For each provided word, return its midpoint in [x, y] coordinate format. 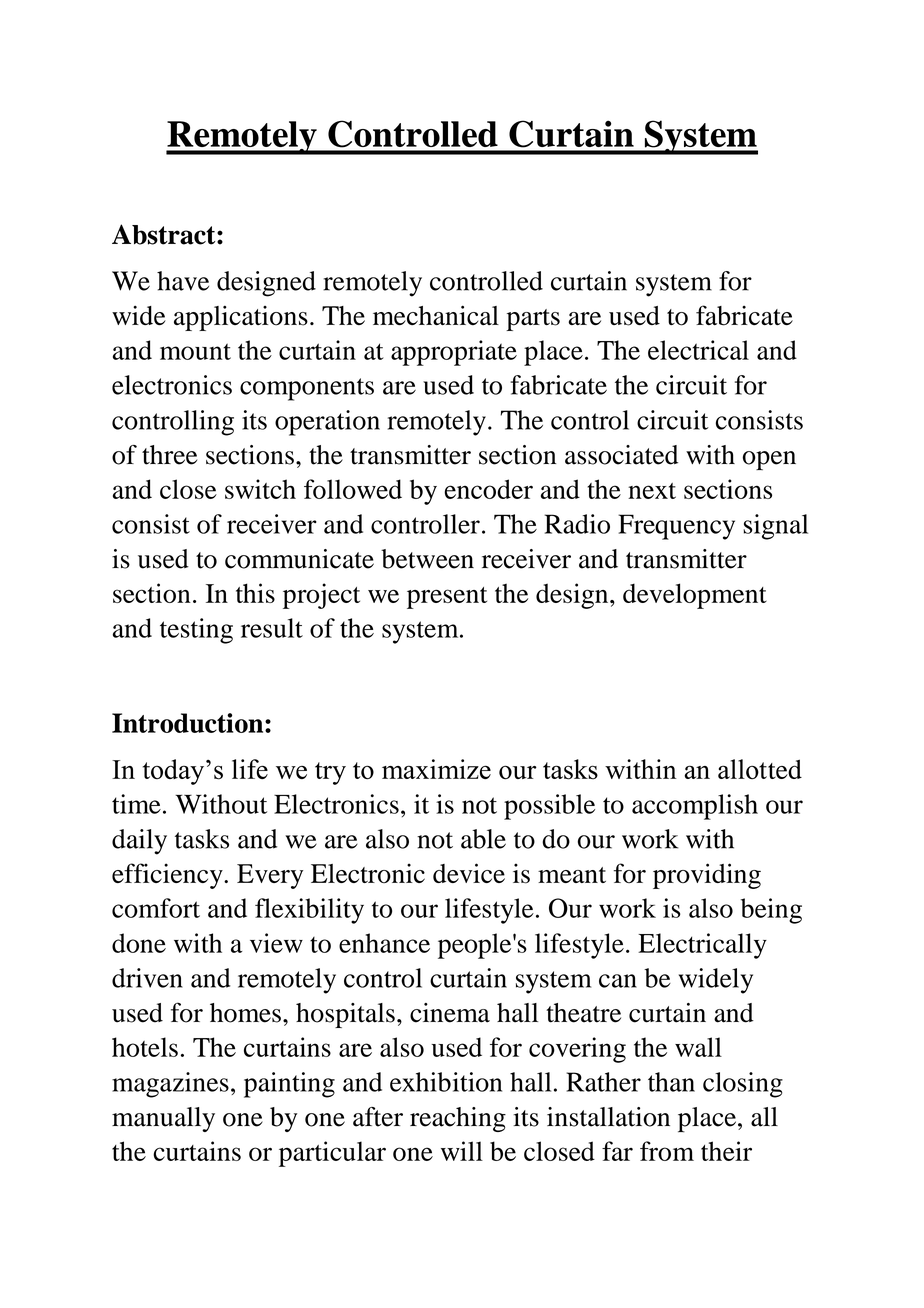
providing [707, 876]
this [255, 593]
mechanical [436, 315]
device [469, 873]
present [447, 598]
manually [163, 1119]
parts [533, 320]
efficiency [168, 876]
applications [241, 318]
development [695, 596]
